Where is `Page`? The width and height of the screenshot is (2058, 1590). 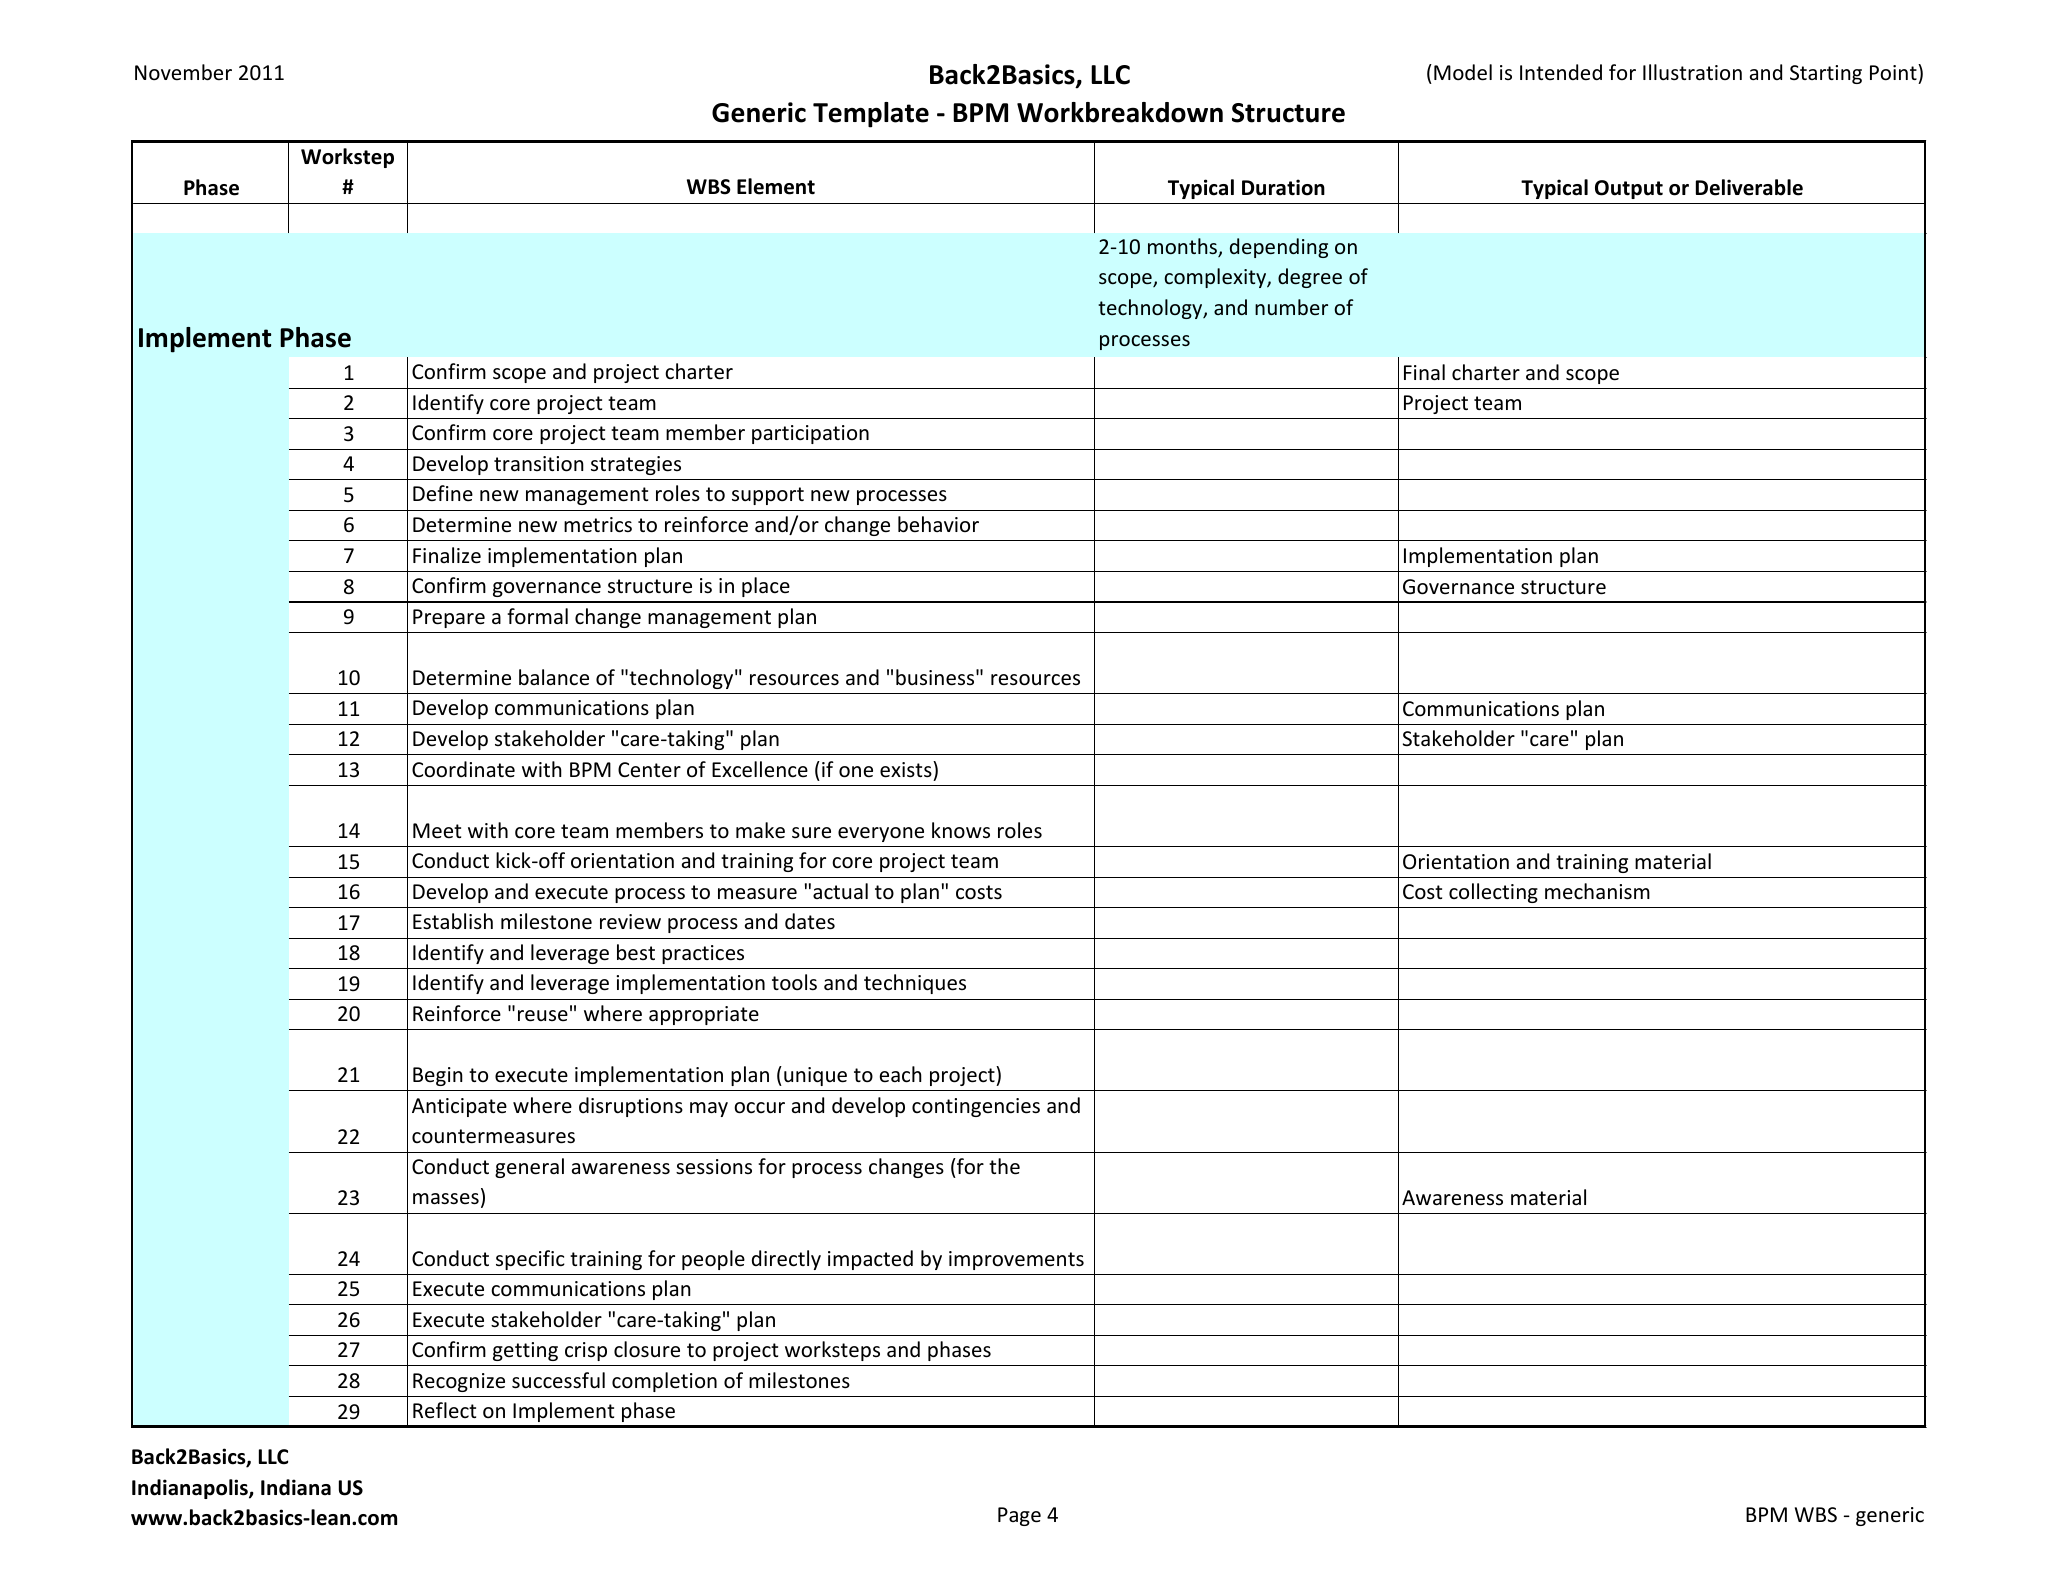
Page is located at coordinates (1019, 1516).
